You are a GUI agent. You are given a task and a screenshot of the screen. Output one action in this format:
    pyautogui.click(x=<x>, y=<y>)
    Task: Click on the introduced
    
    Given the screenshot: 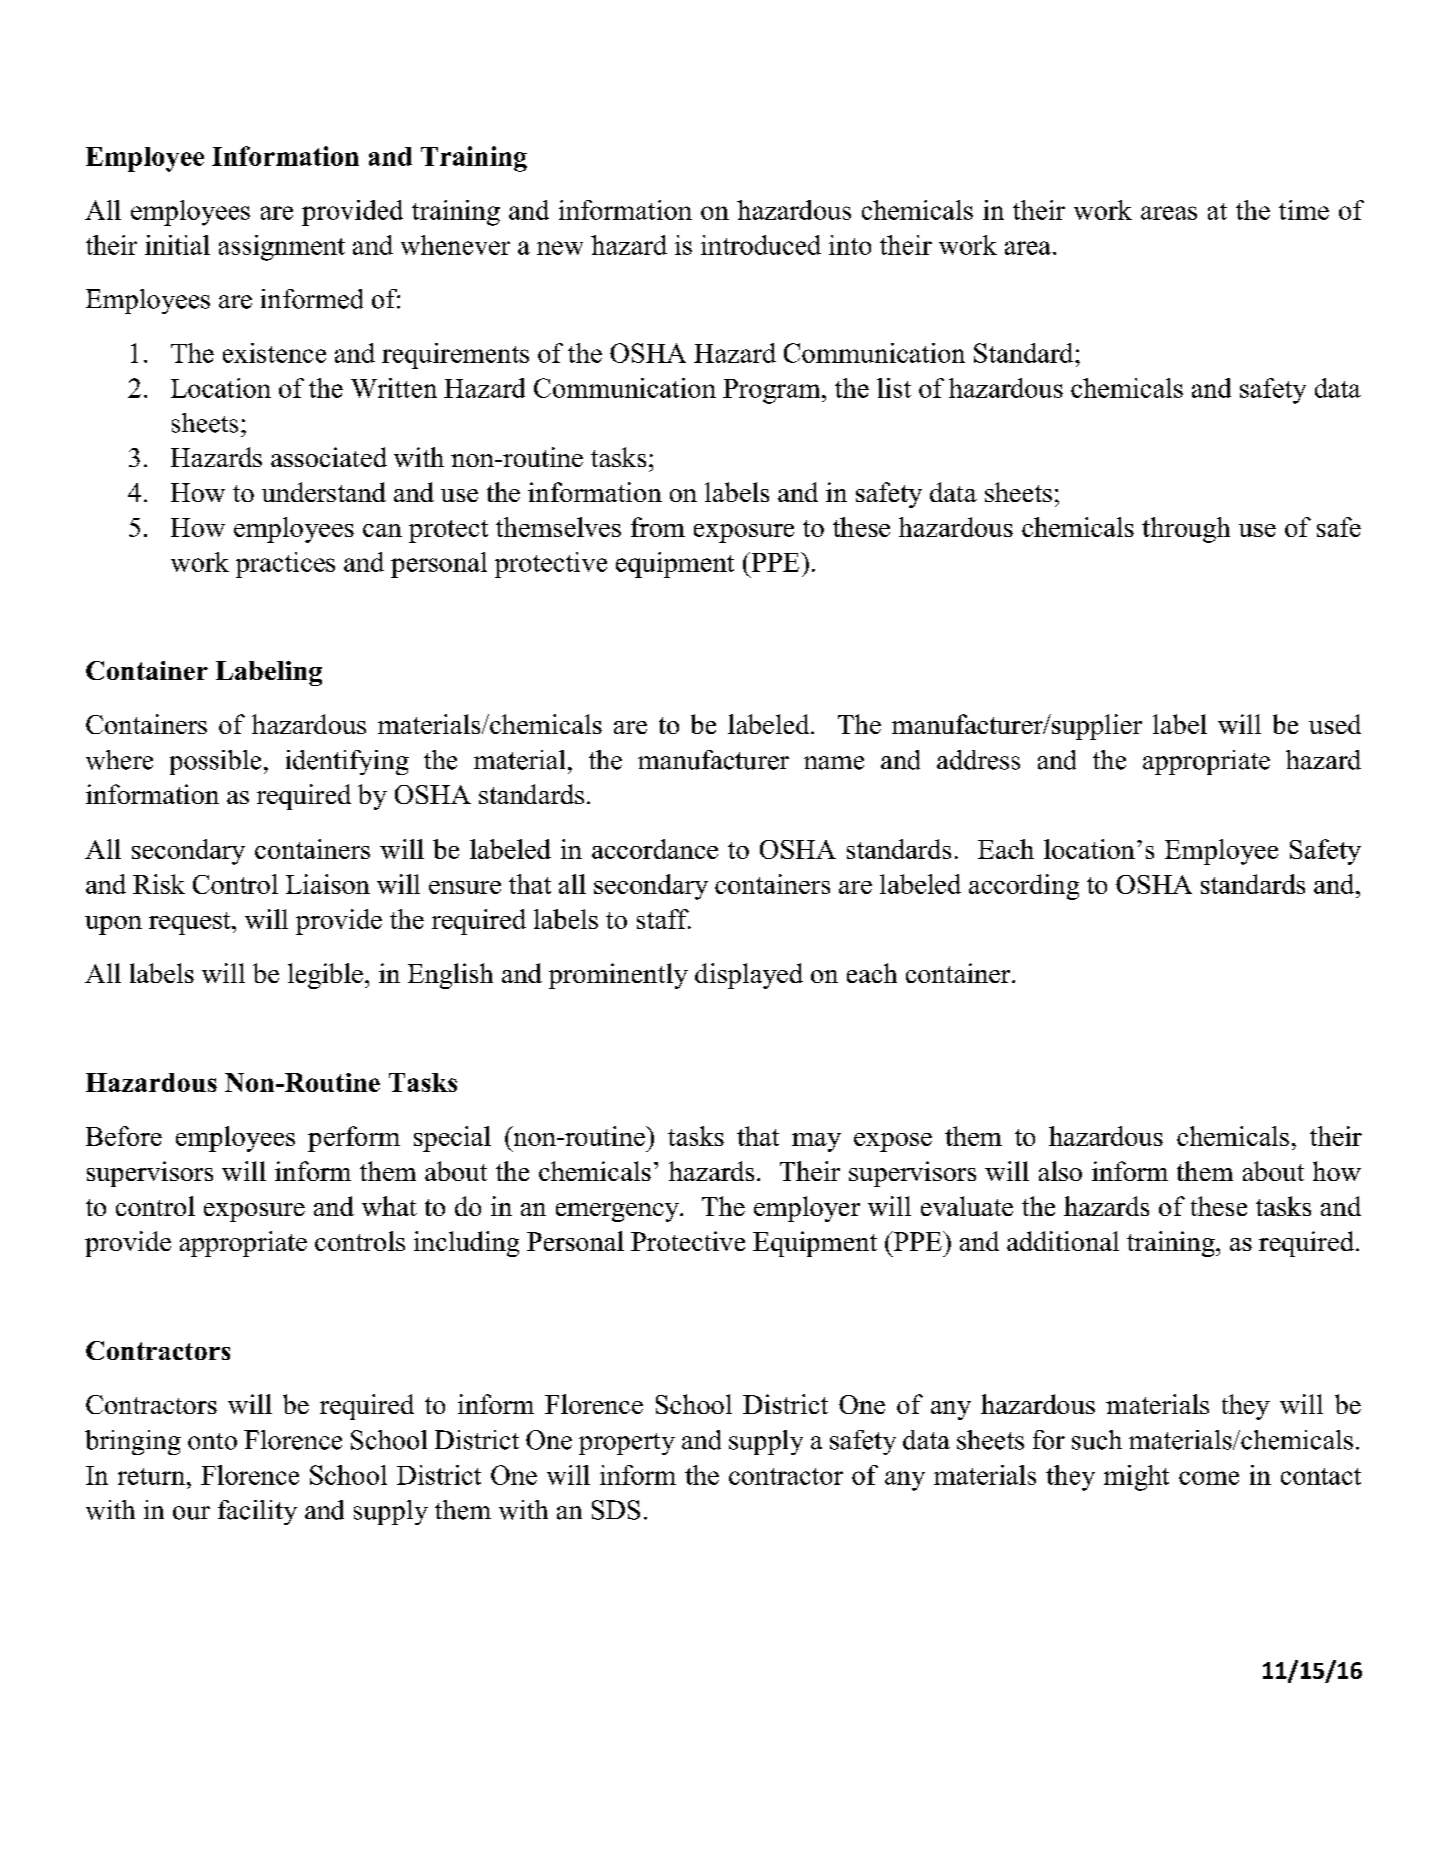 What is the action you would take?
    pyautogui.click(x=761, y=245)
